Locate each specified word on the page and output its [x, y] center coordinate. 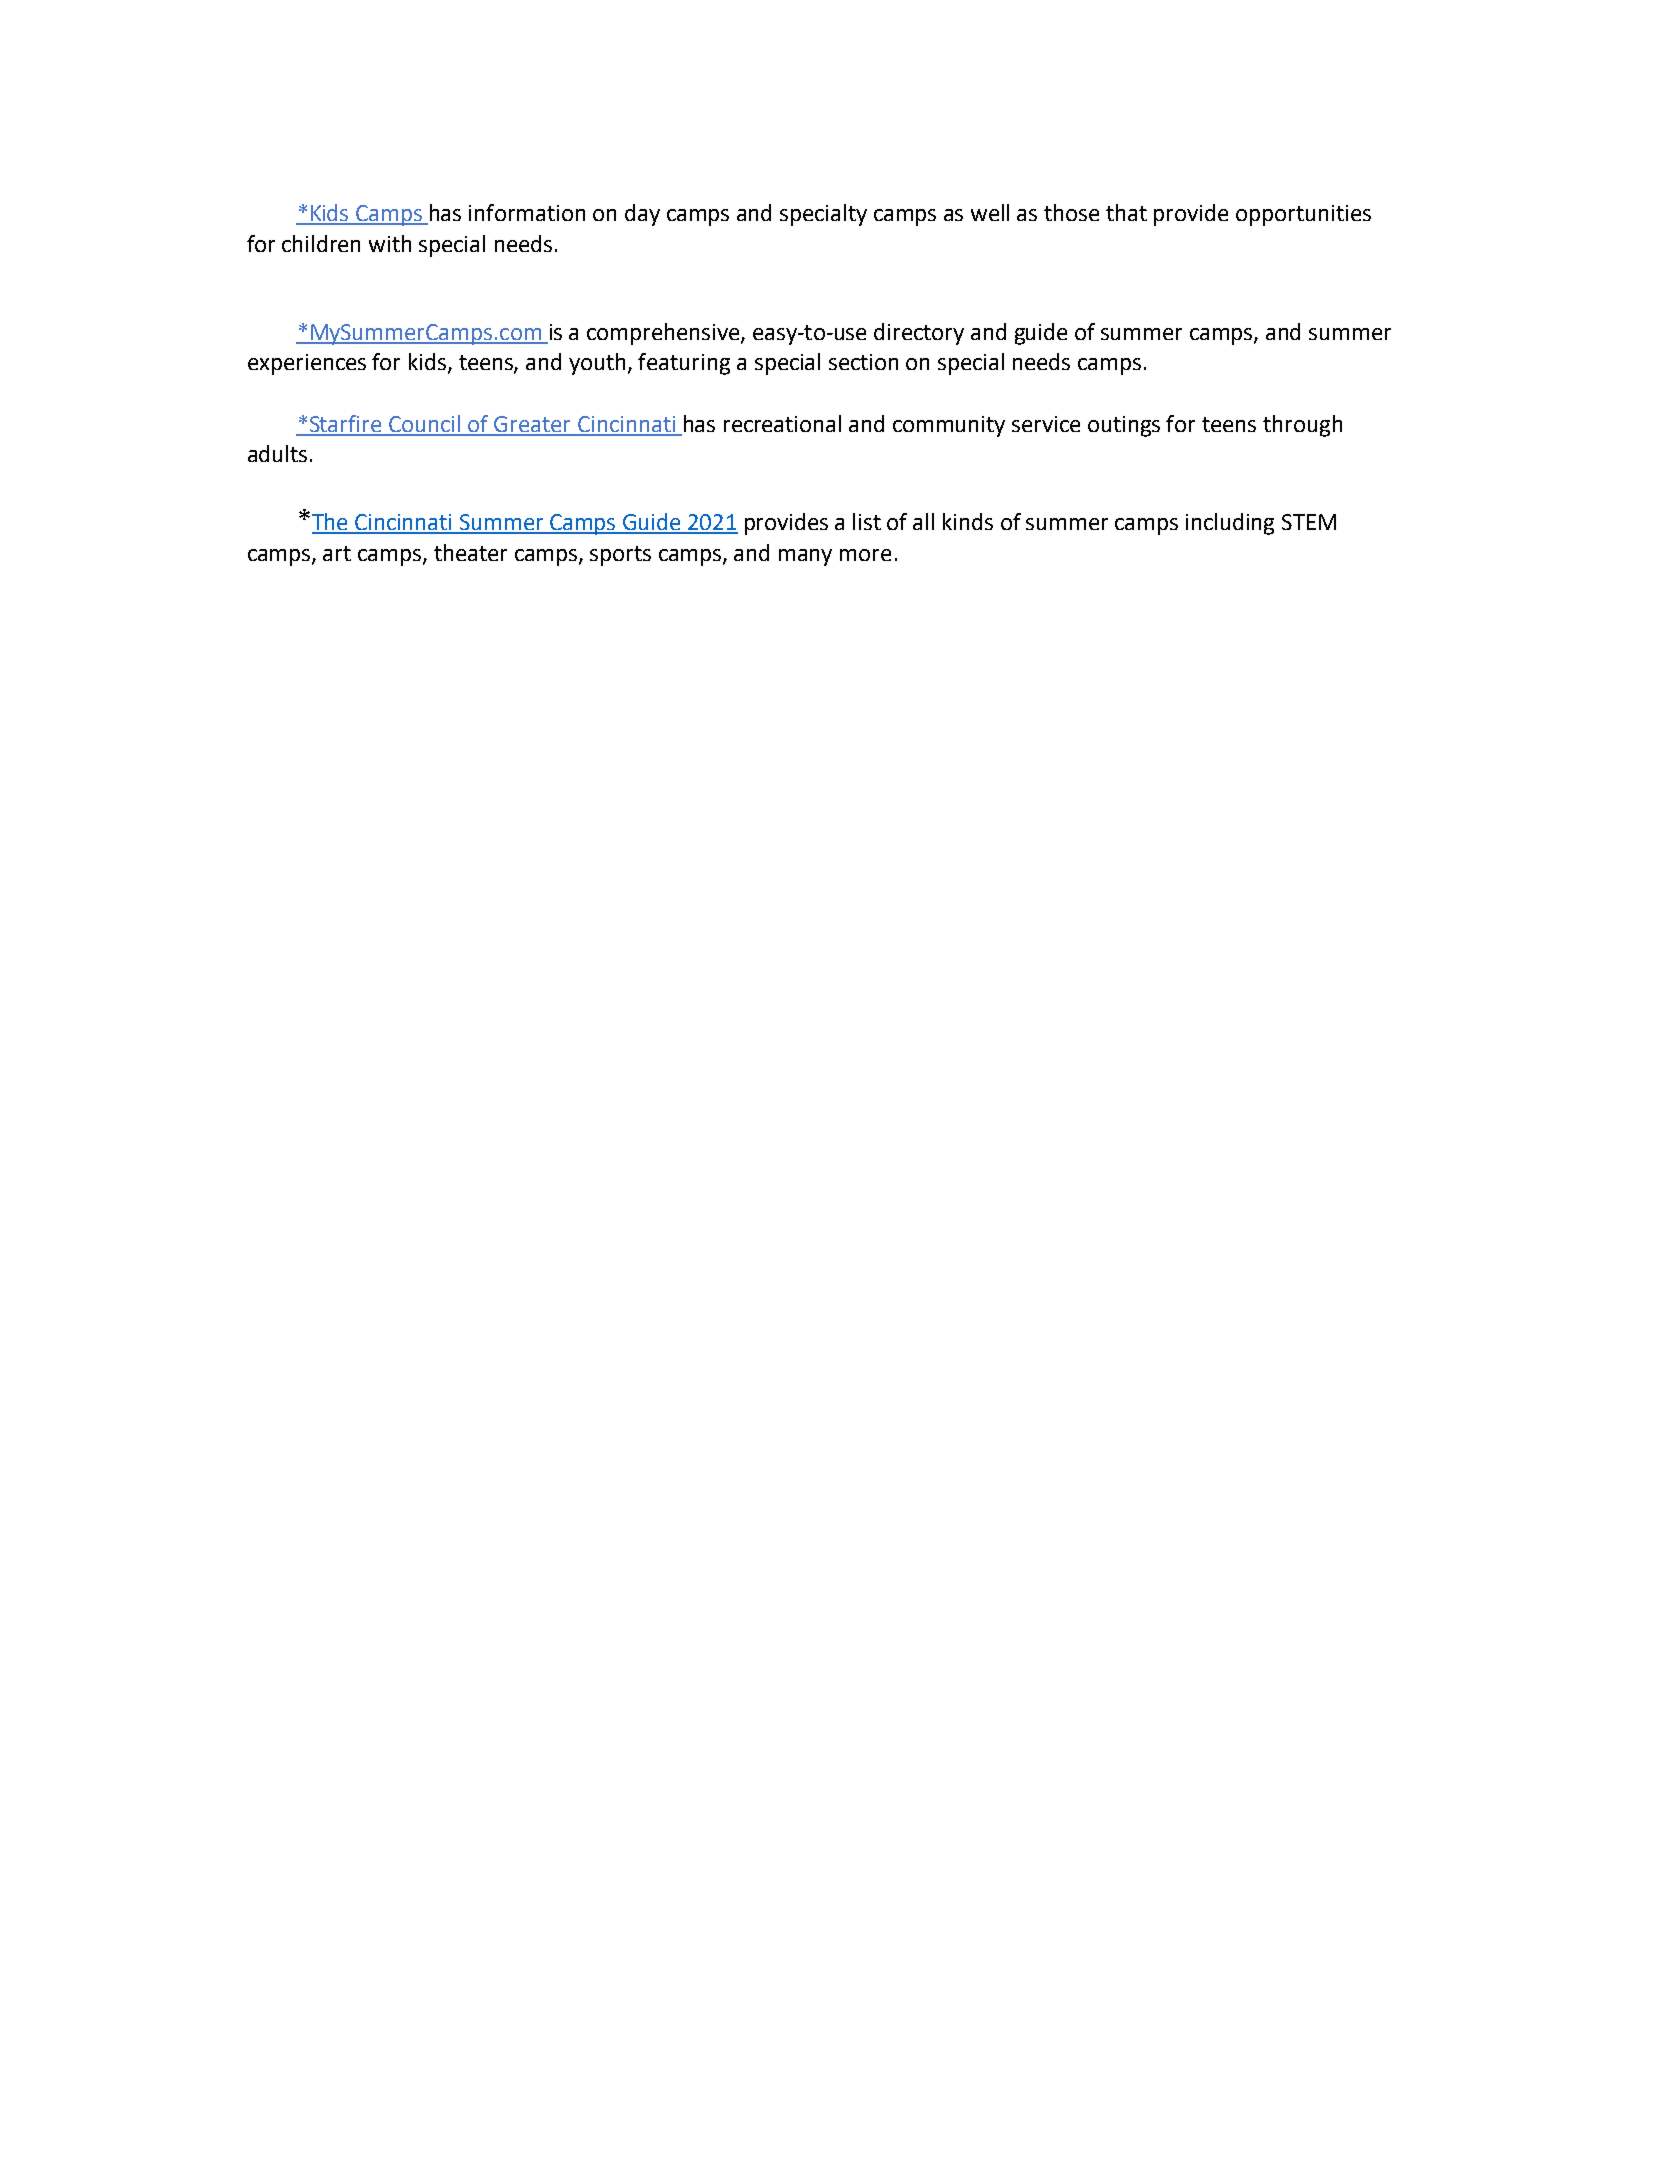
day [642, 215]
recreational [782, 423]
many [805, 557]
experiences [307, 364]
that [1126, 212]
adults [277, 453]
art [337, 553]
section [863, 362]
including [1230, 524]
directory [919, 334]
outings [1124, 426]
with [390, 243]
